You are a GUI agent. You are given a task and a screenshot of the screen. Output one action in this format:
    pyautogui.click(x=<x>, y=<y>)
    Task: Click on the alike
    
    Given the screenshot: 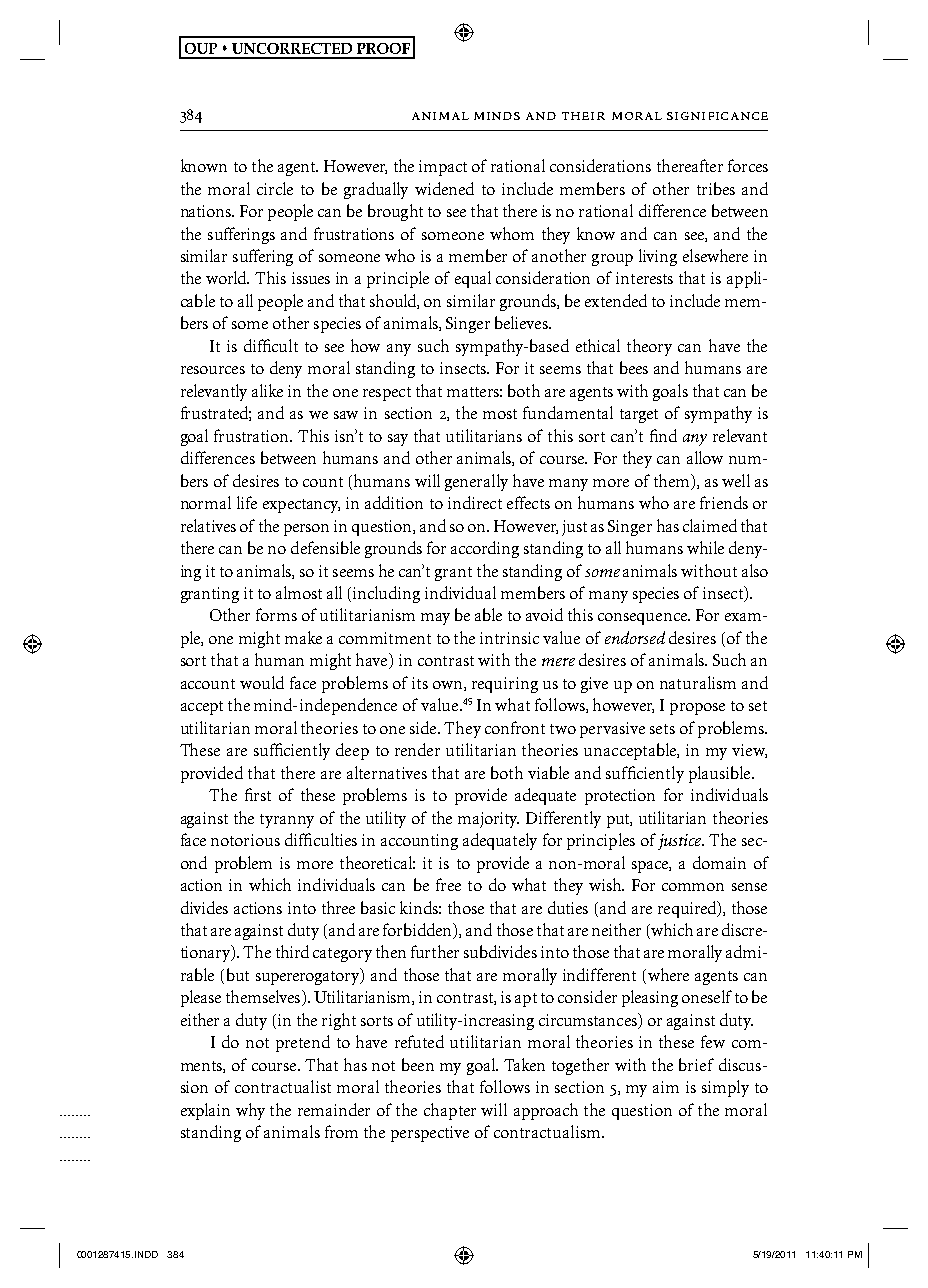 What is the action you would take?
    pyautogui.click(x=267, y=390)
